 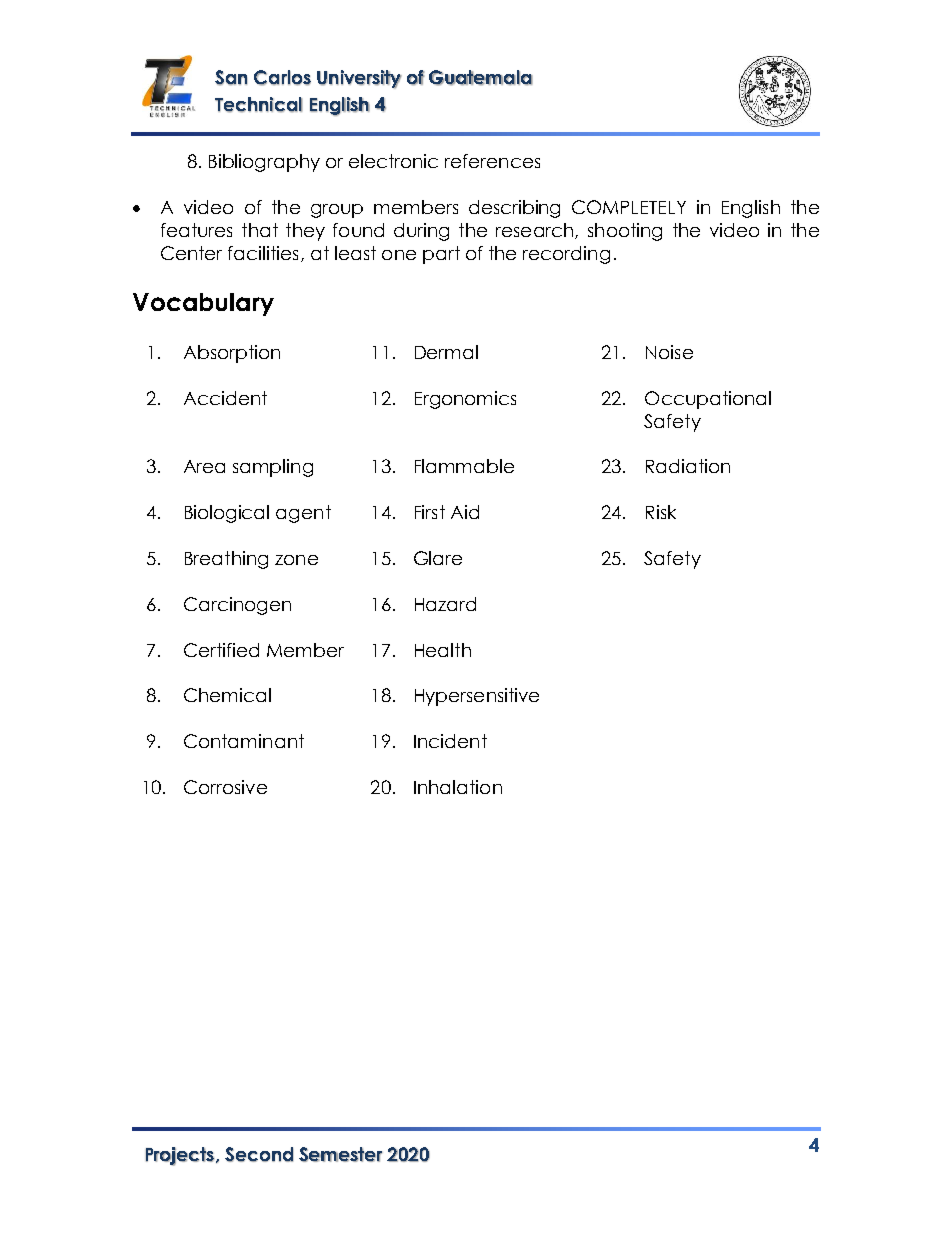 I want to click on Biological, so click(x=227, y=514).
